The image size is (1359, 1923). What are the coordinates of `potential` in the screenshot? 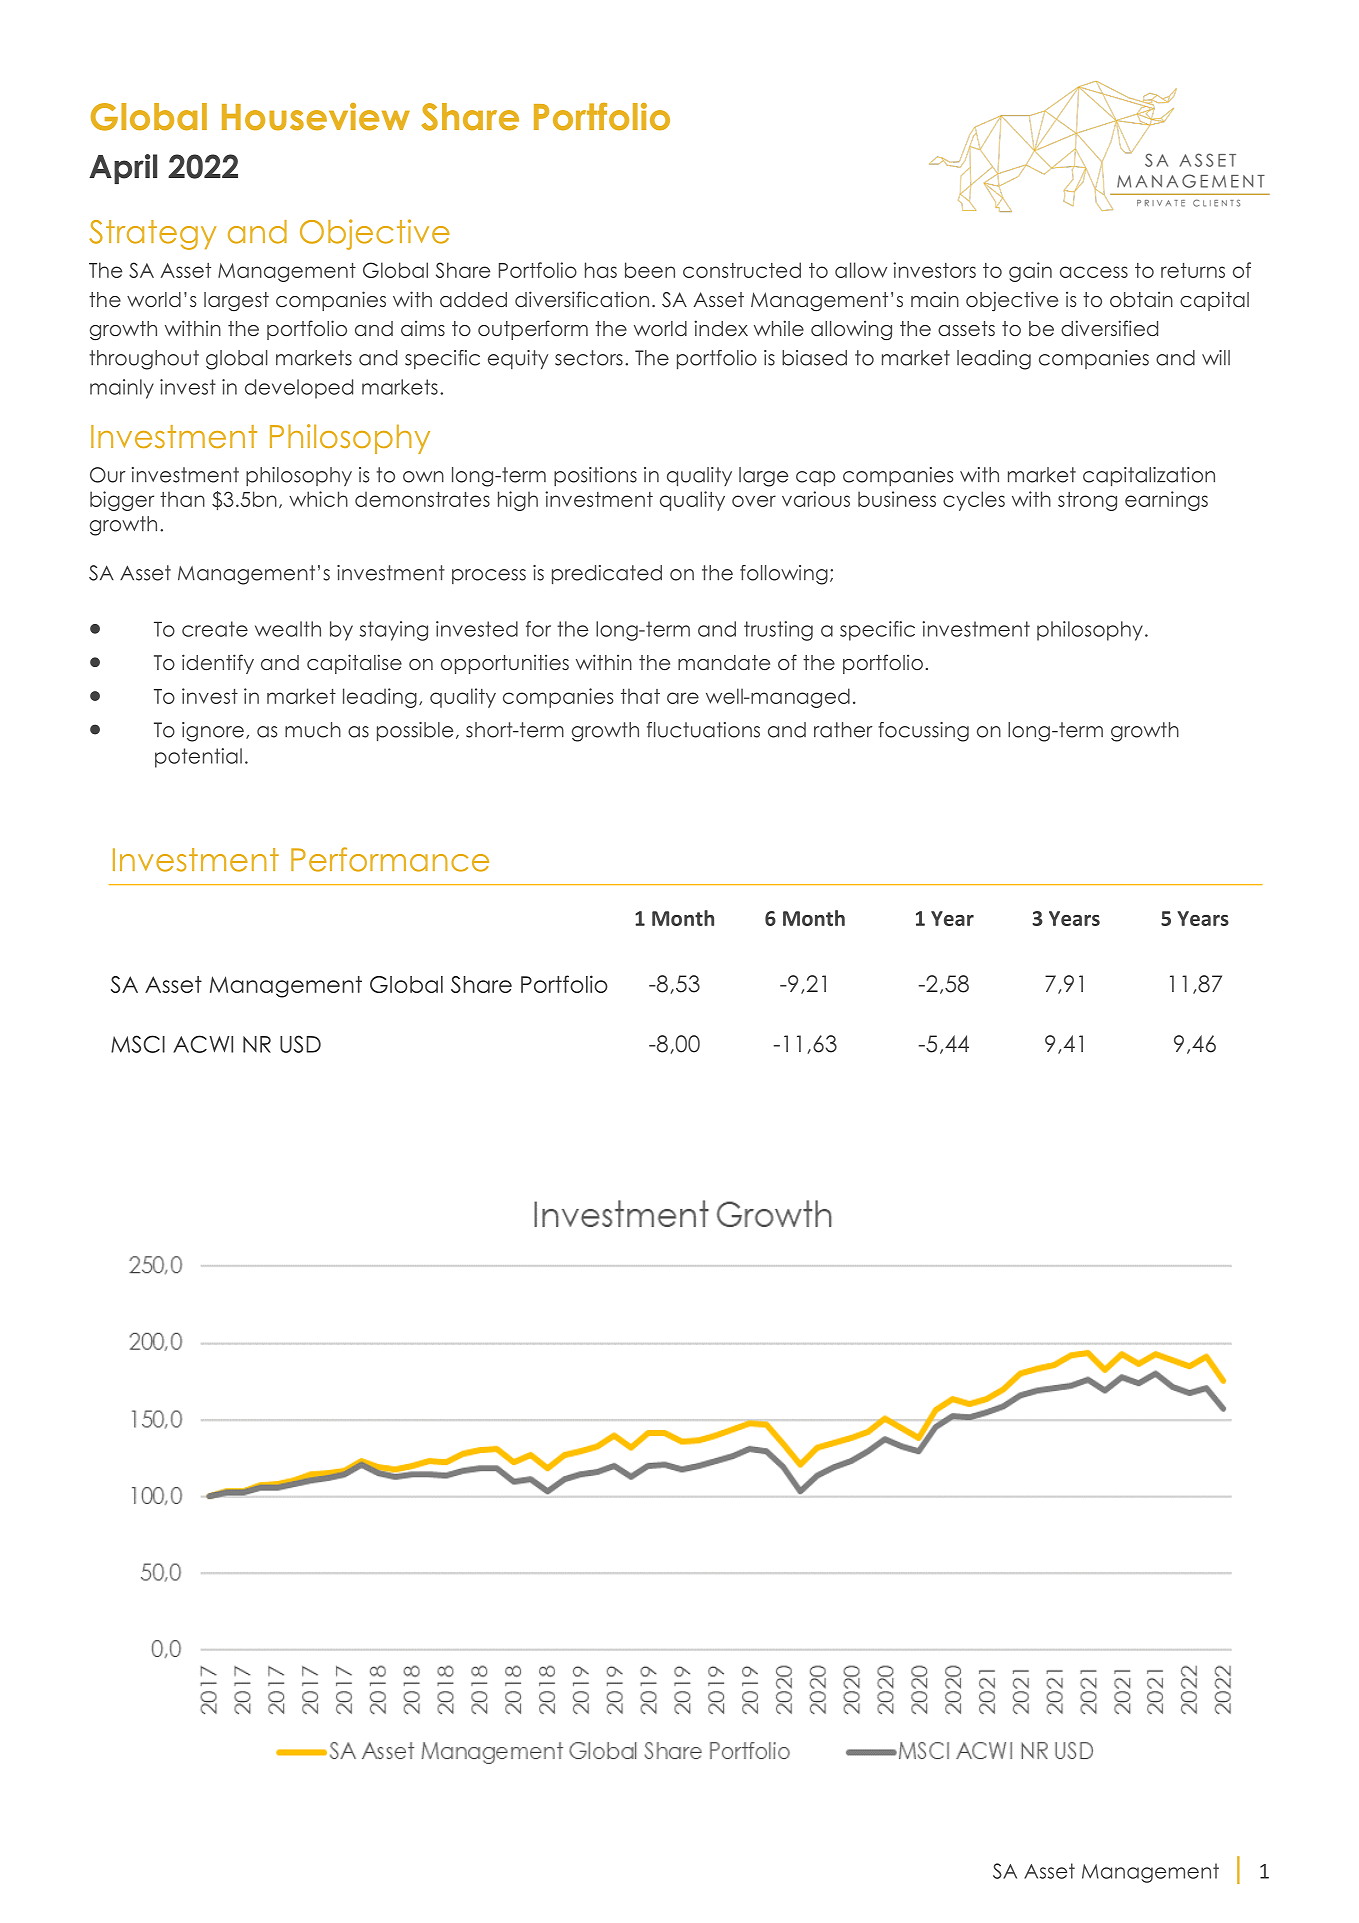 It's located at (198, 758).
